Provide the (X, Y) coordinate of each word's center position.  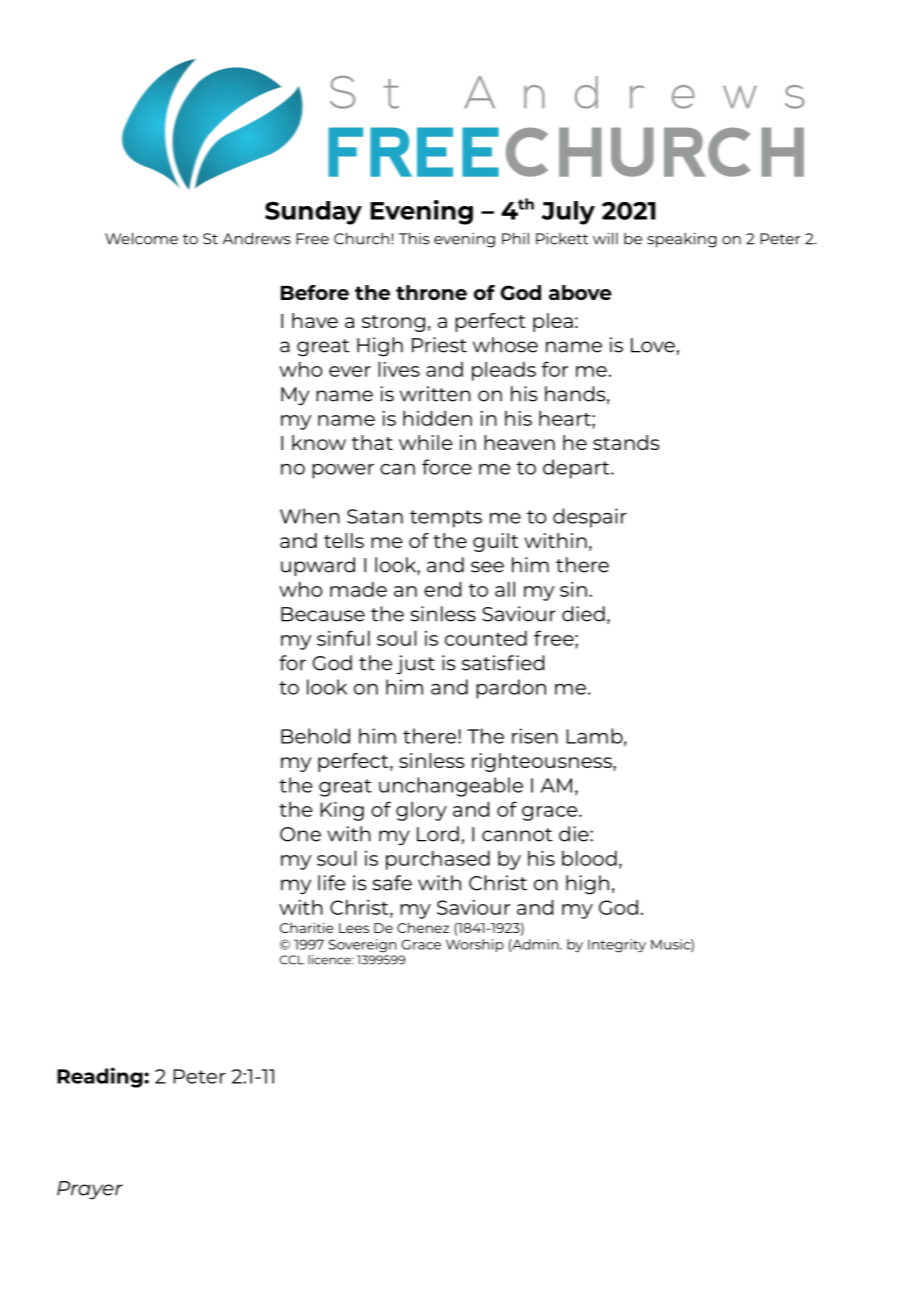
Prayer (90, 1190)
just (415, 665)
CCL (292, 960)
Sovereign (362, 946)
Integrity (617, 946)
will (605, 238)
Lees (354, 928)
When (310, 516)
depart (577, 469)
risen (535, 736)
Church (363, 238)
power (343, 471)
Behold (315, 736)
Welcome (141, 238)
